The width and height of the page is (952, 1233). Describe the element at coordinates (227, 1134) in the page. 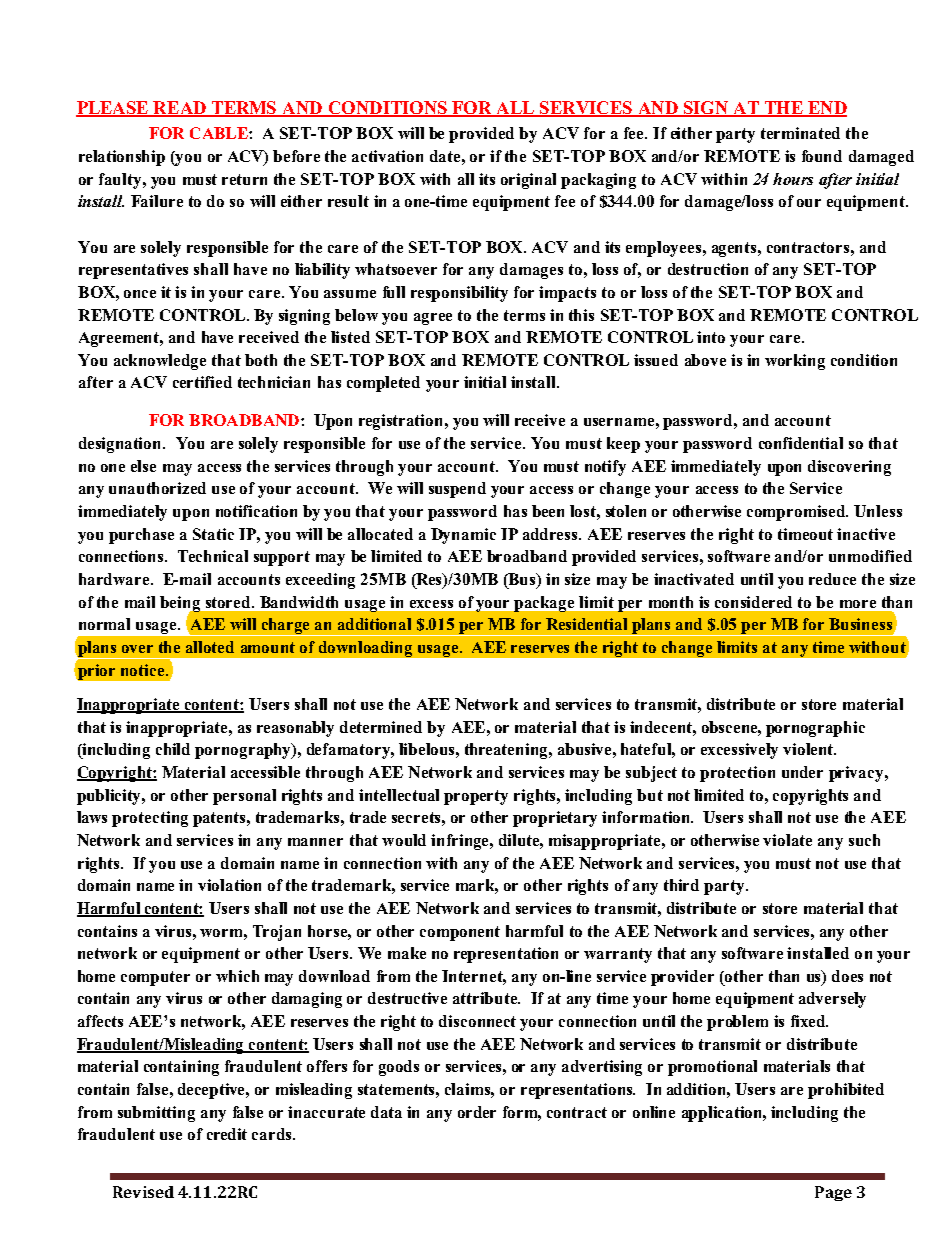

I see `credit` at that location.
